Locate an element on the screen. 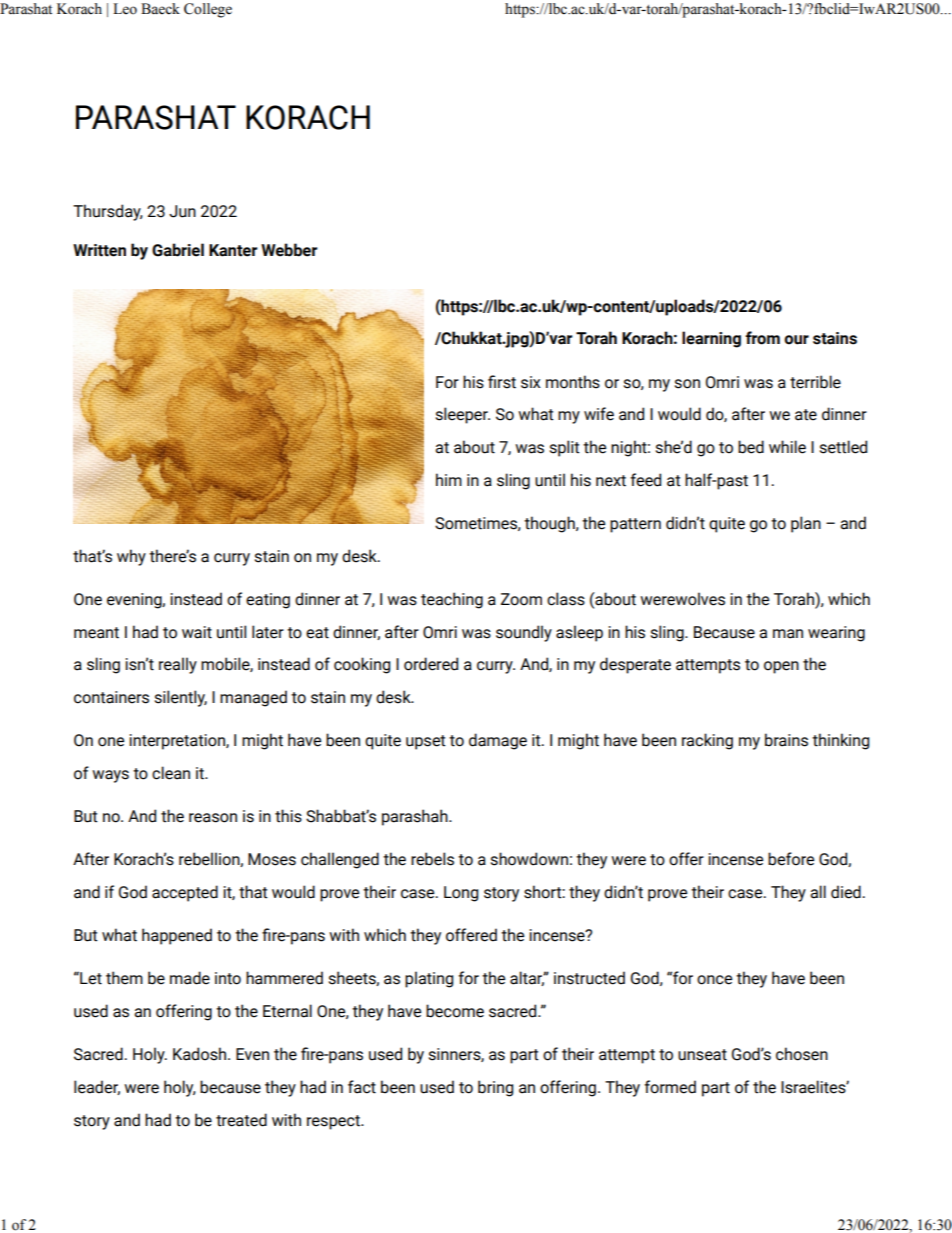 The image size is (952, 1233). College is located at coordinates (208, 10).
